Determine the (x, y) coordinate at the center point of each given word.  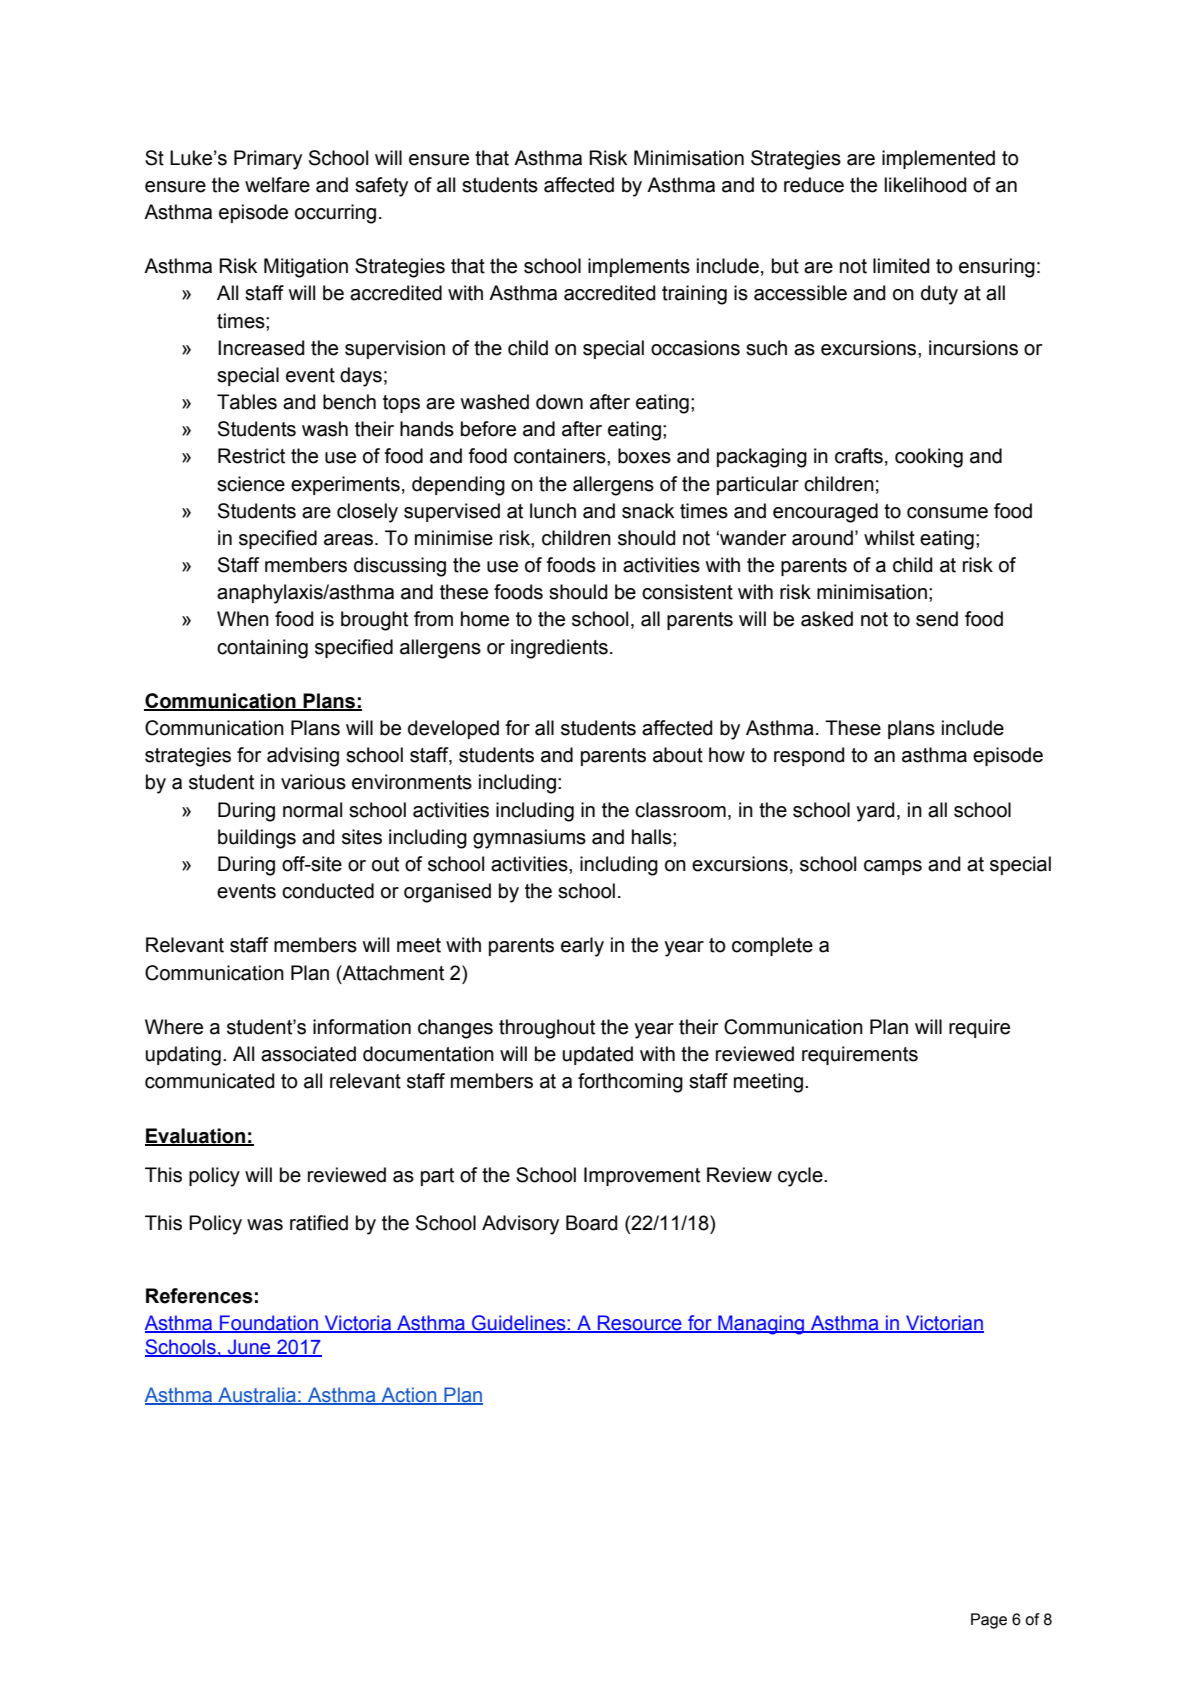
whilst (889, 538)
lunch (553, 511)
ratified (319, 1223)
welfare (277, 185)
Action (409, 1396)
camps (893, 867)
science (251, 484)
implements (639, 267)
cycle (801, 1177)
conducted (328, 891)
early (582, 947)
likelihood (926, 185)
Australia (257, 1396)
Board (592, 1223)
